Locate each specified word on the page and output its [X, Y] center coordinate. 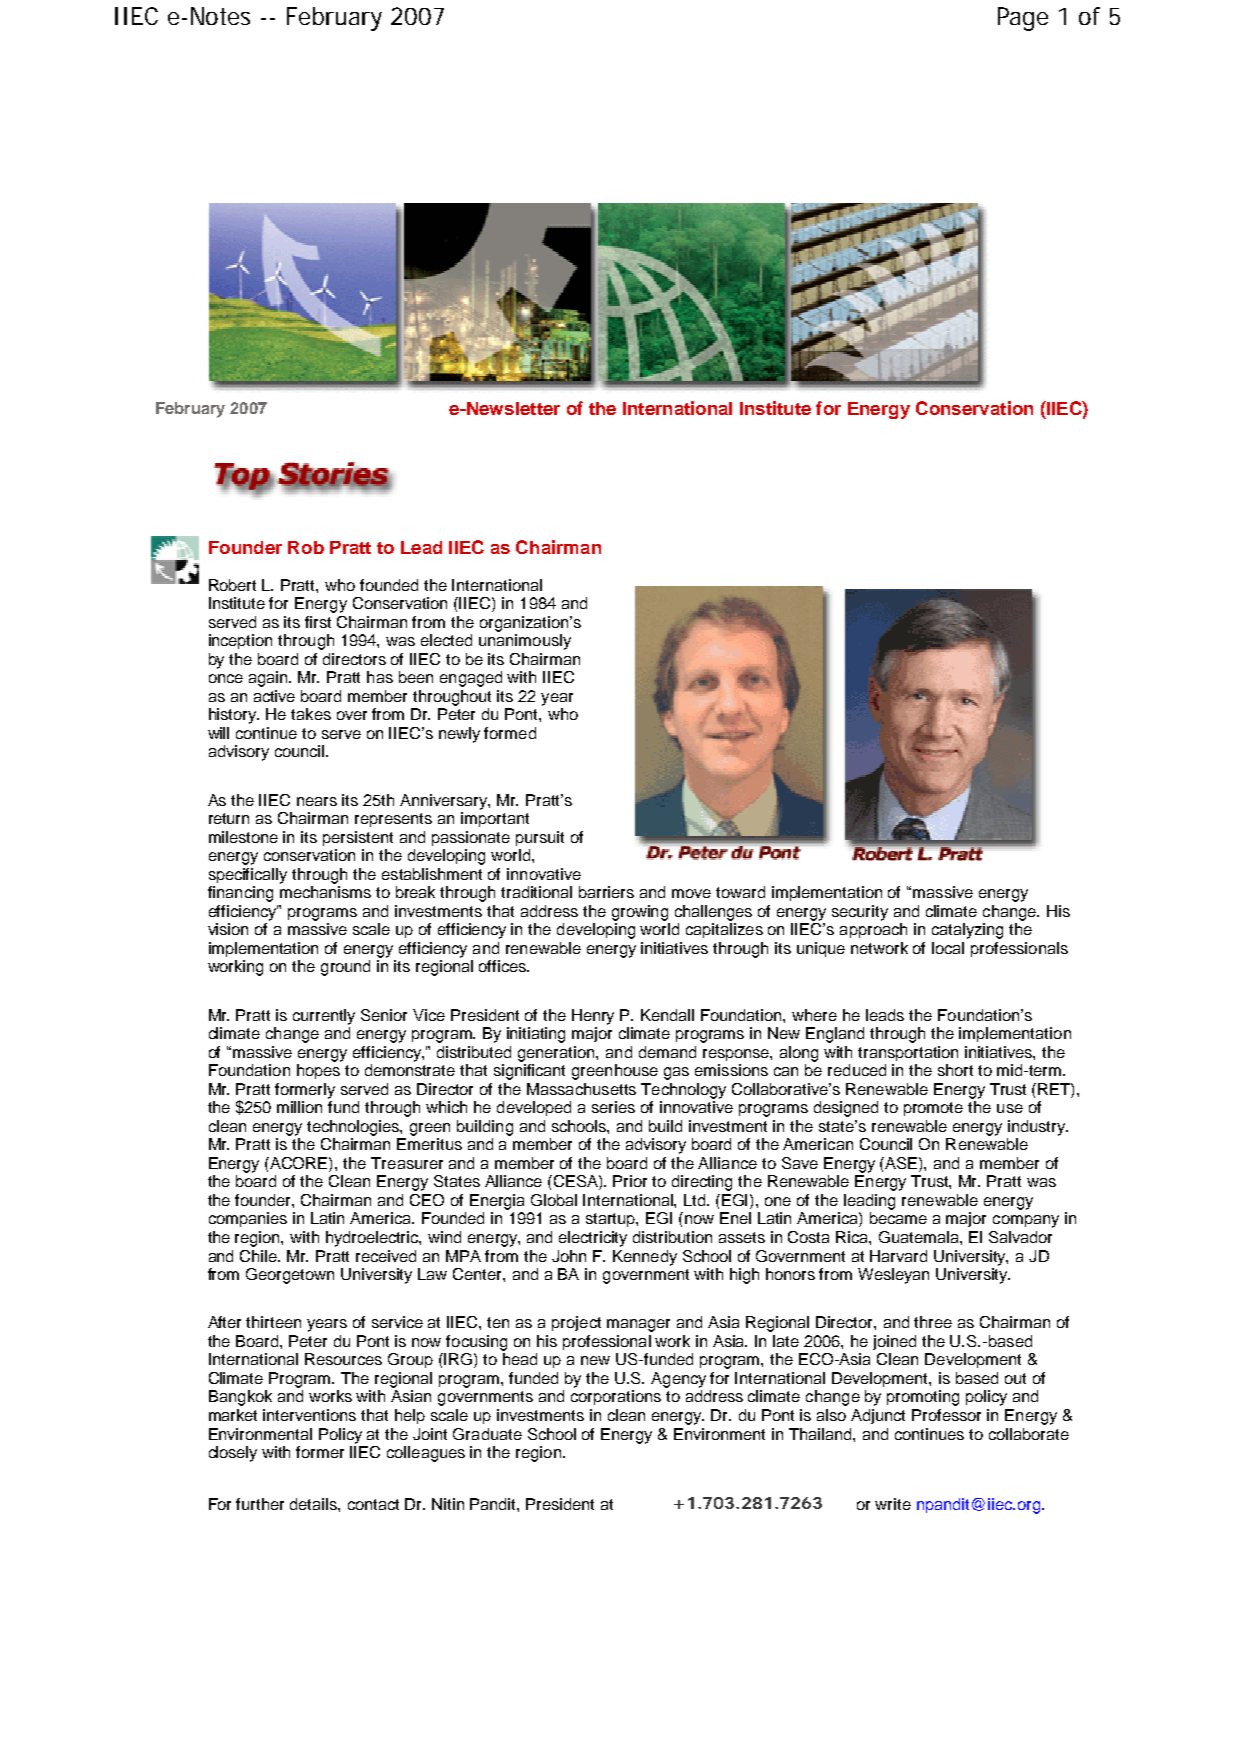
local [948, 948]
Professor [946, 1415]
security [860, 913]
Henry [593, 1017]
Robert [232, 585]
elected [446, 640]
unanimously [525, 642]
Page [1023, 19]
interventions [309, 1415]
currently [324, 1017]
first [318, 622]
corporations [616, 1397]
